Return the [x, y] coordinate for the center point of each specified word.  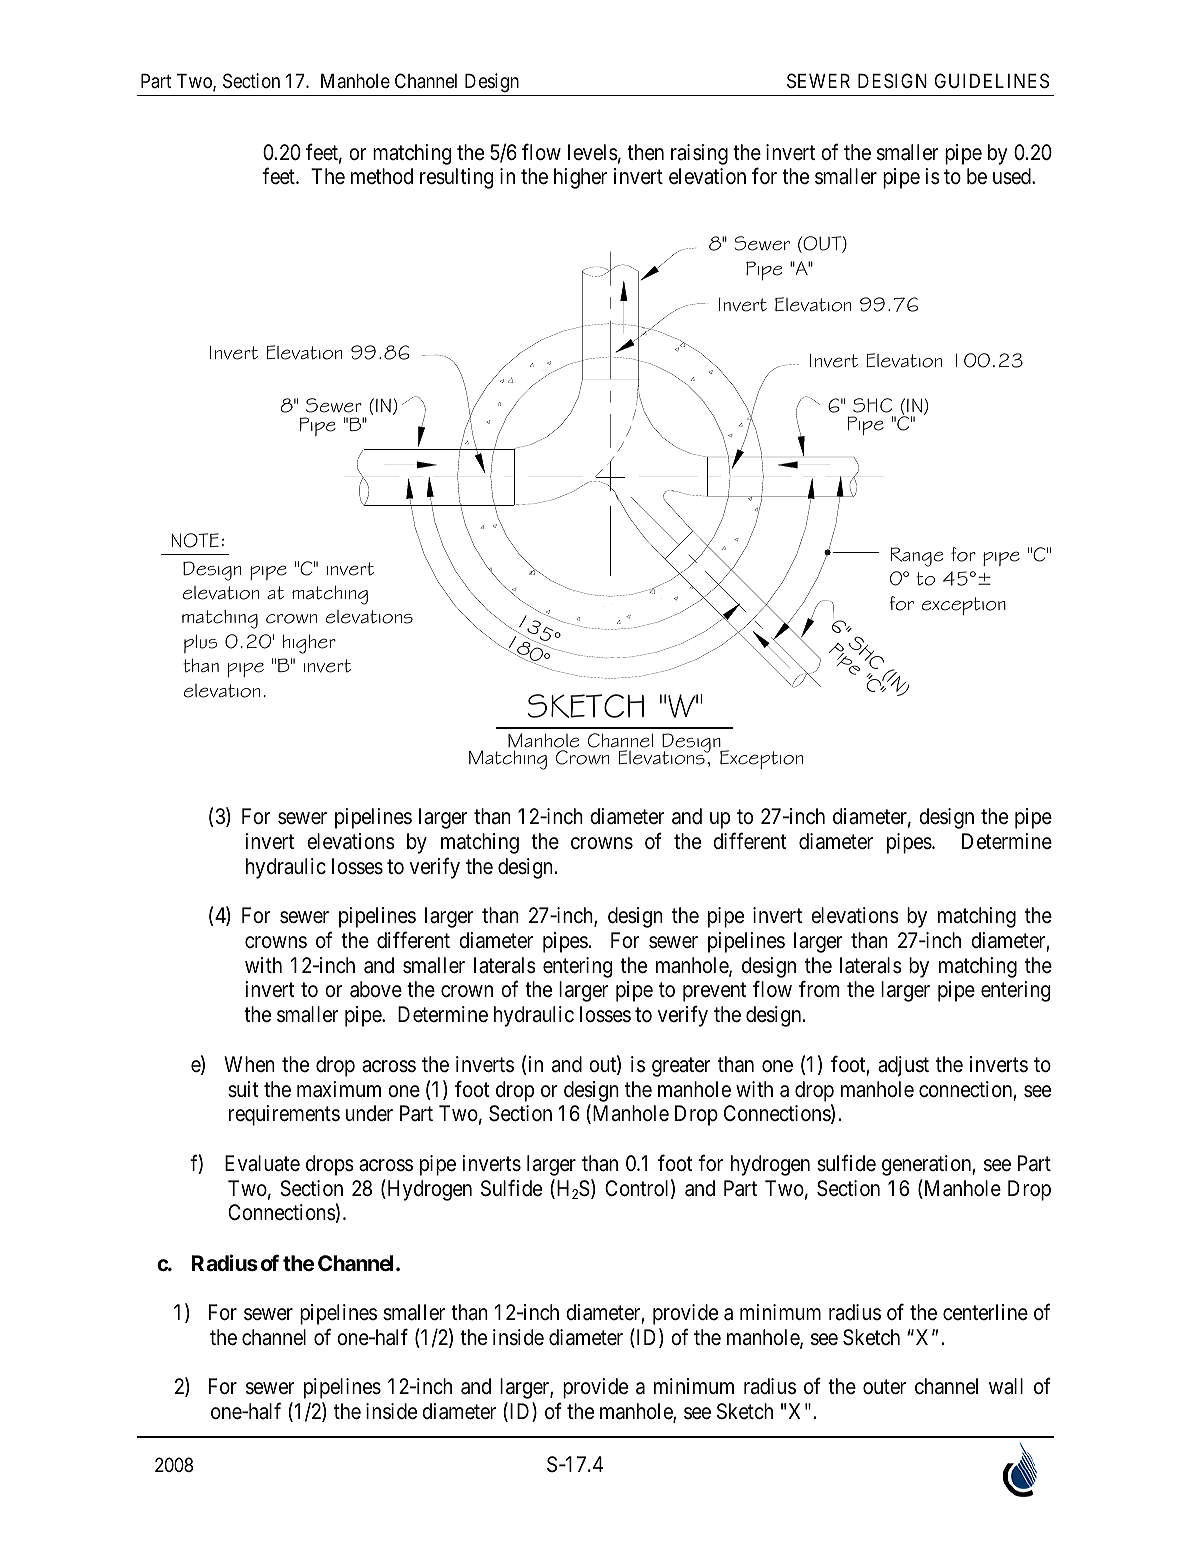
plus [201, 643]
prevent [714, 992]
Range [917, 557]
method [382, 176]
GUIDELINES [992, 81]
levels [593, 152]
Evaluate [262, 1163]
